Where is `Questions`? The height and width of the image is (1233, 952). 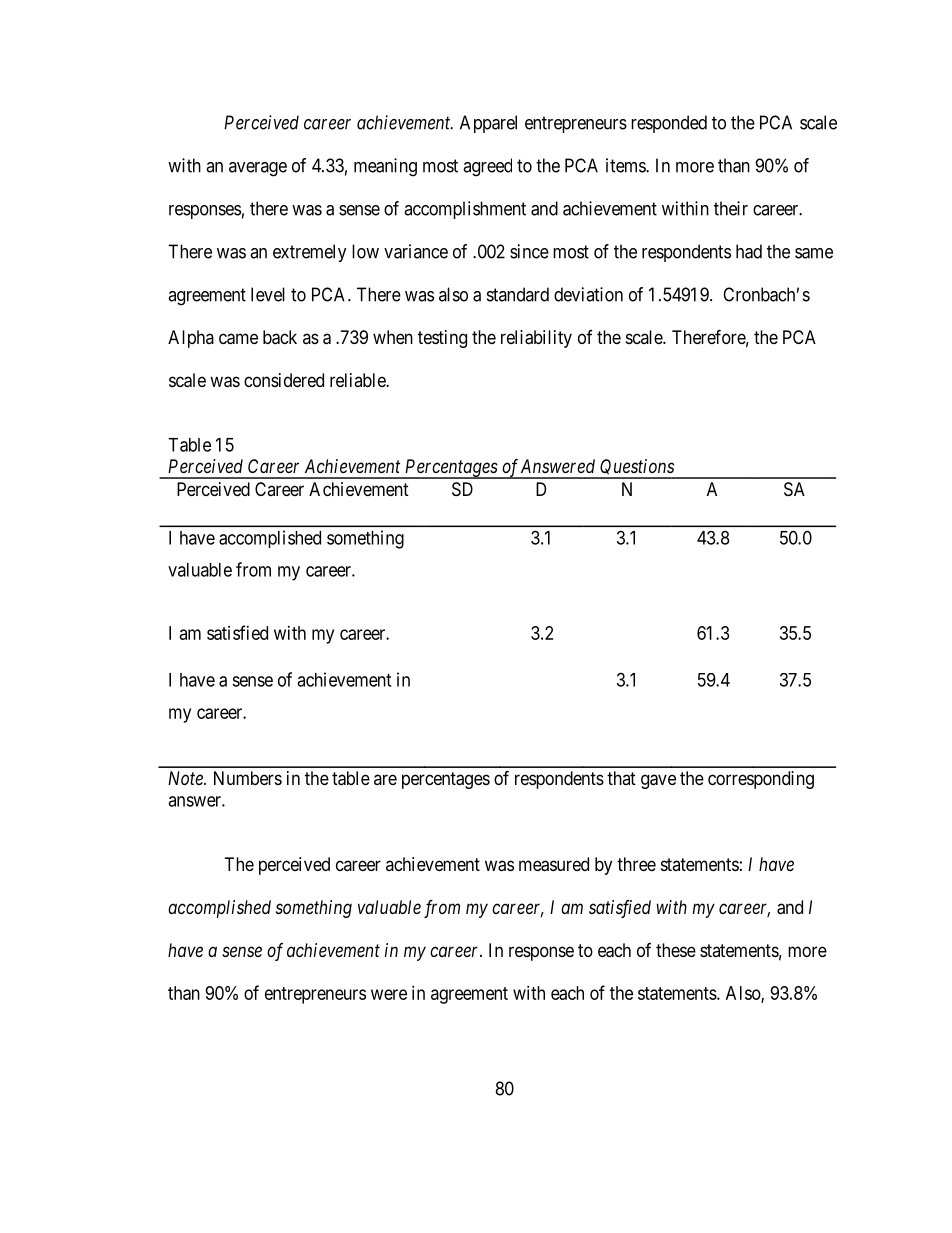
Questions is located at coordinates (637, 469).
